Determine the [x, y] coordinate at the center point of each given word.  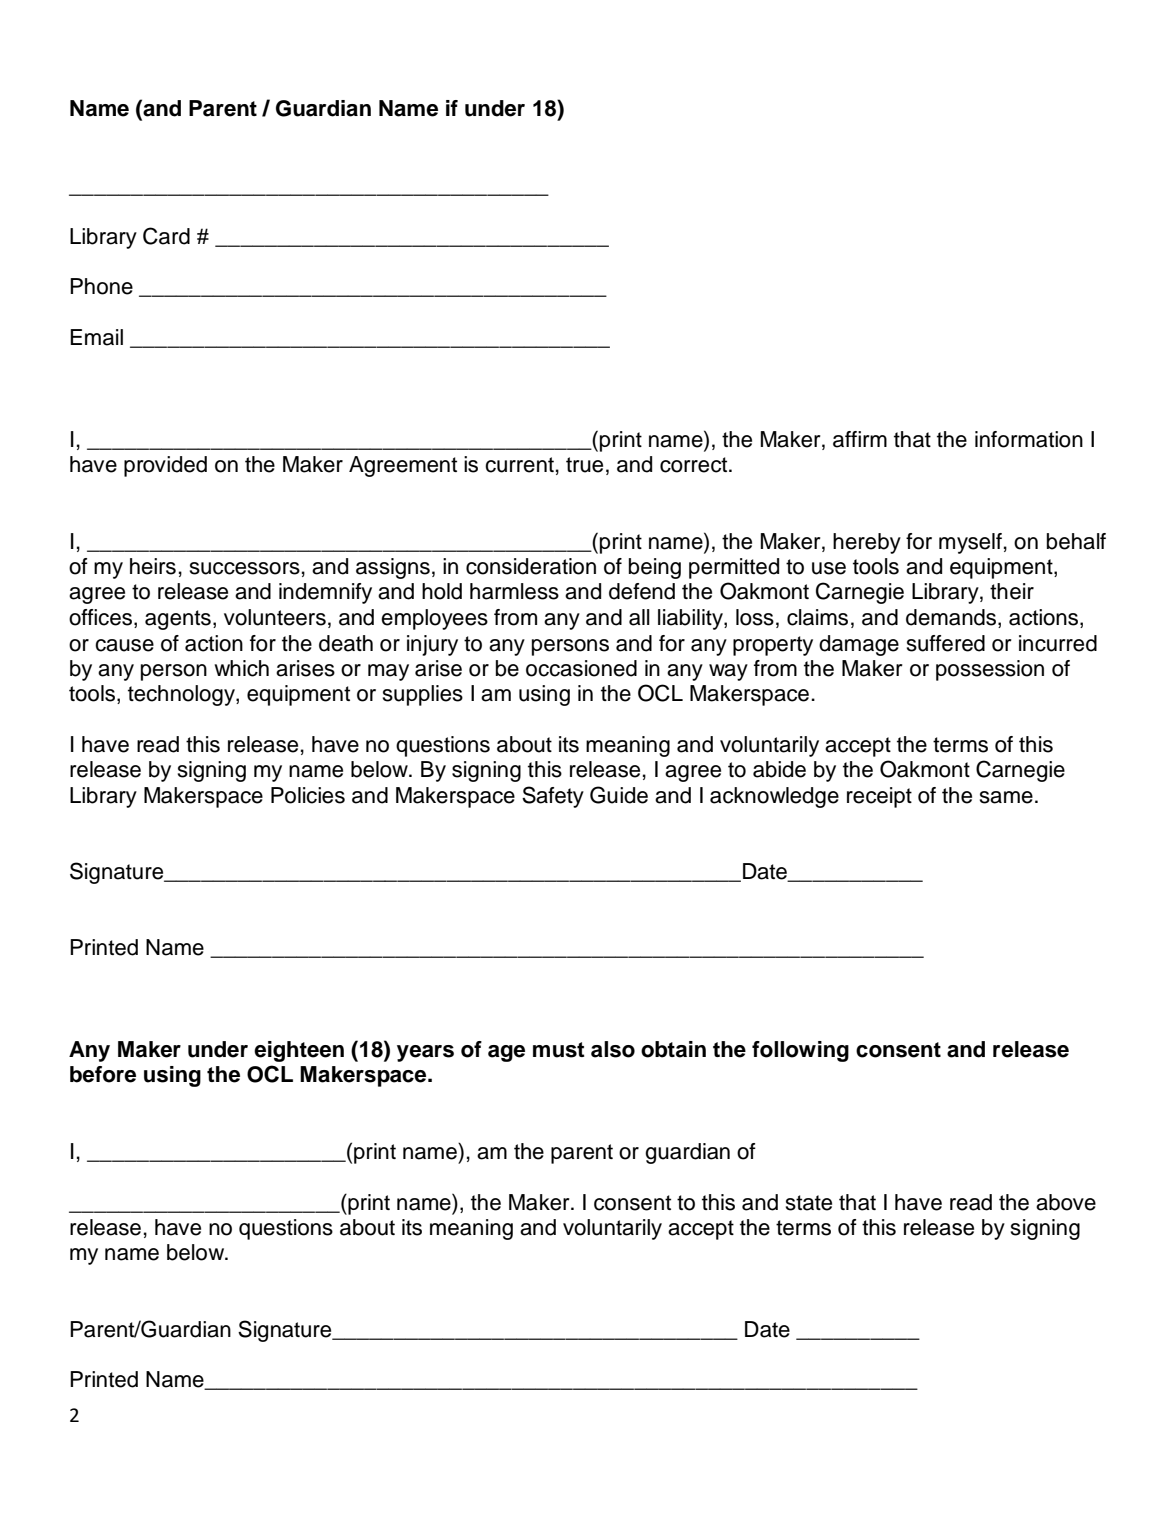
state [809, 1203]
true [584, 465]
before [103, 1074]
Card [166, 236]
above [1066, 1202]
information [1029, 439]
